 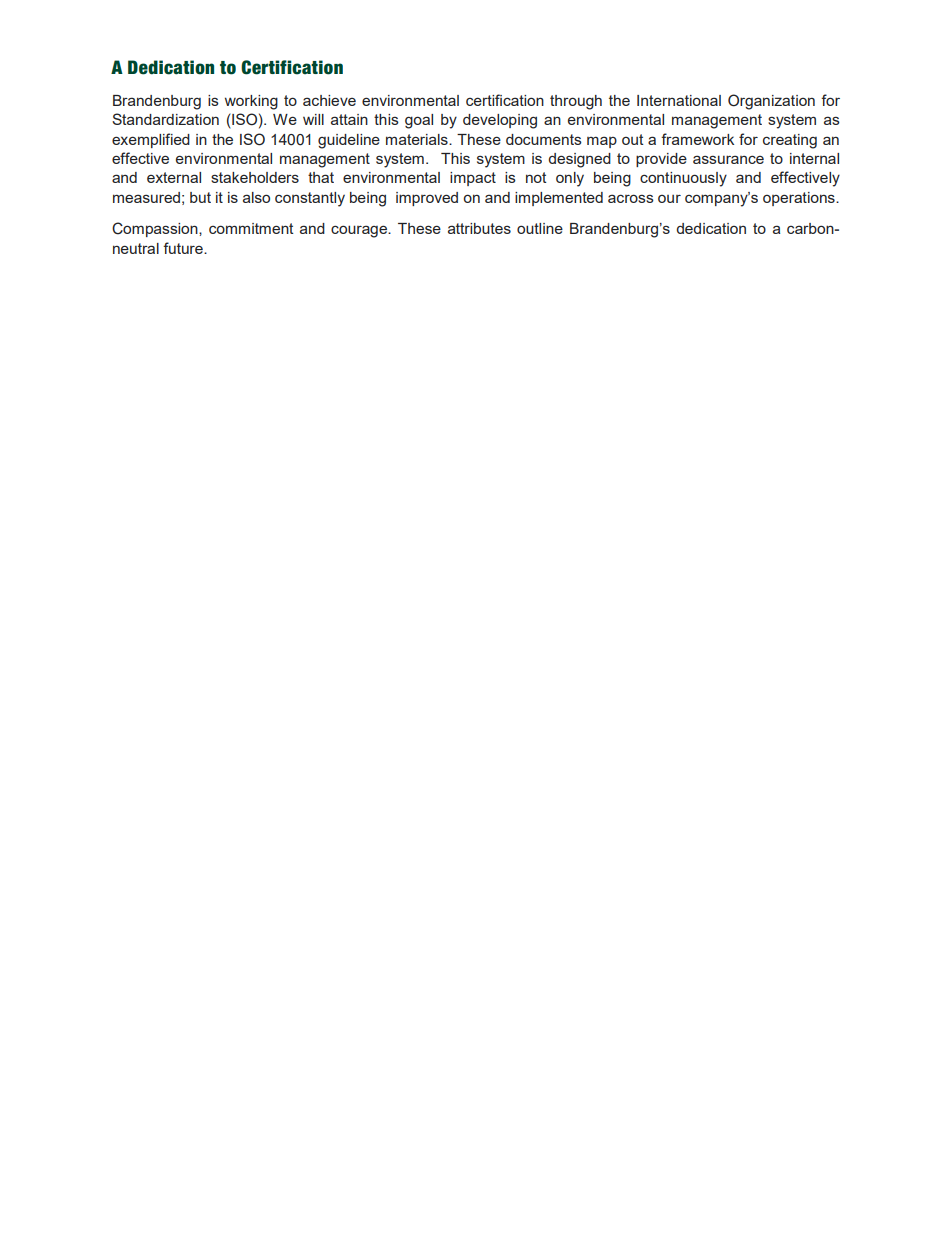 What do you see at coordinates (151, 140) in the image?
I see `exemplified` at bounding box center [151, 140].
